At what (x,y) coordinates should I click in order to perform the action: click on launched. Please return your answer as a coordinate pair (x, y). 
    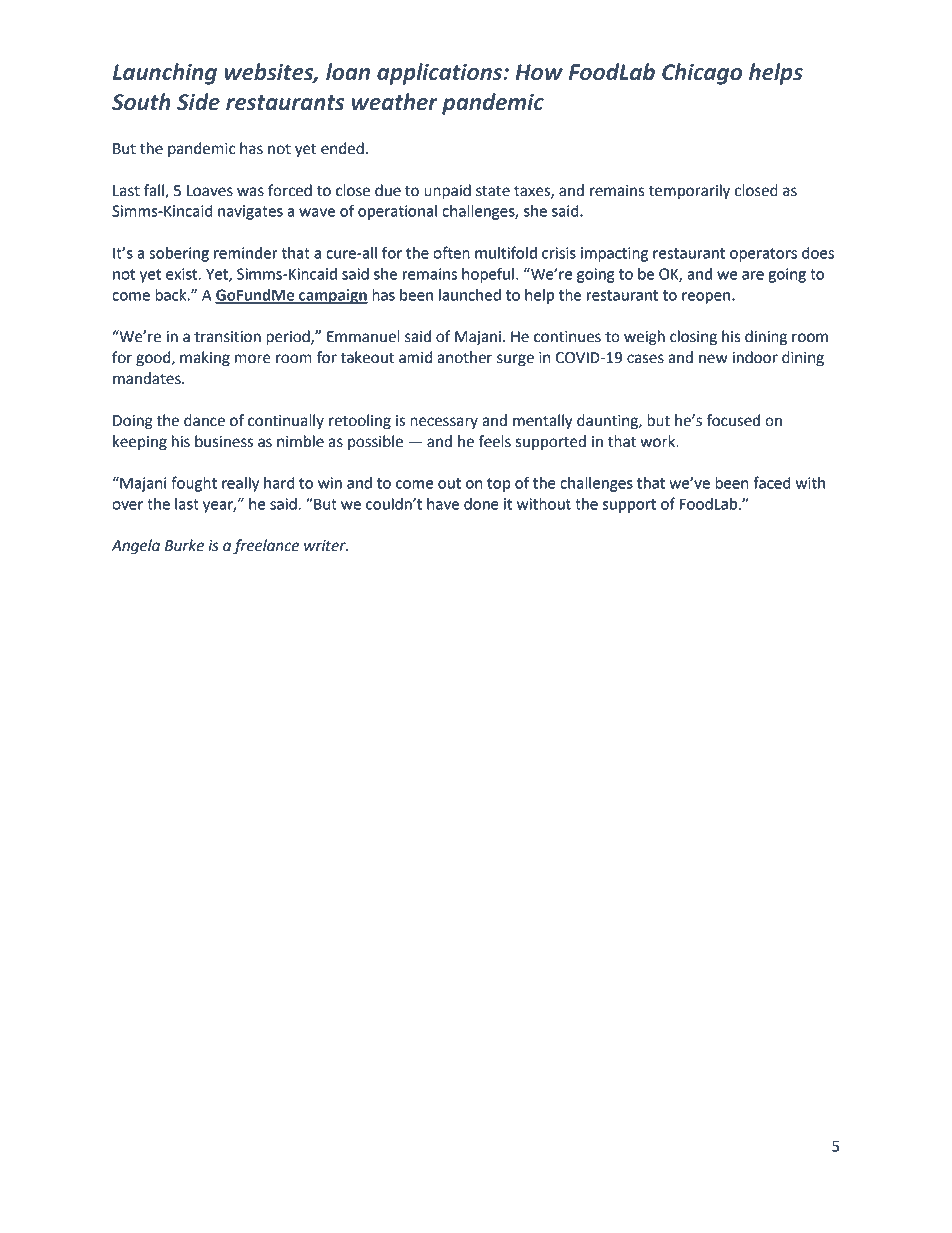
    Looking at the image, I should click on (470, 295).
